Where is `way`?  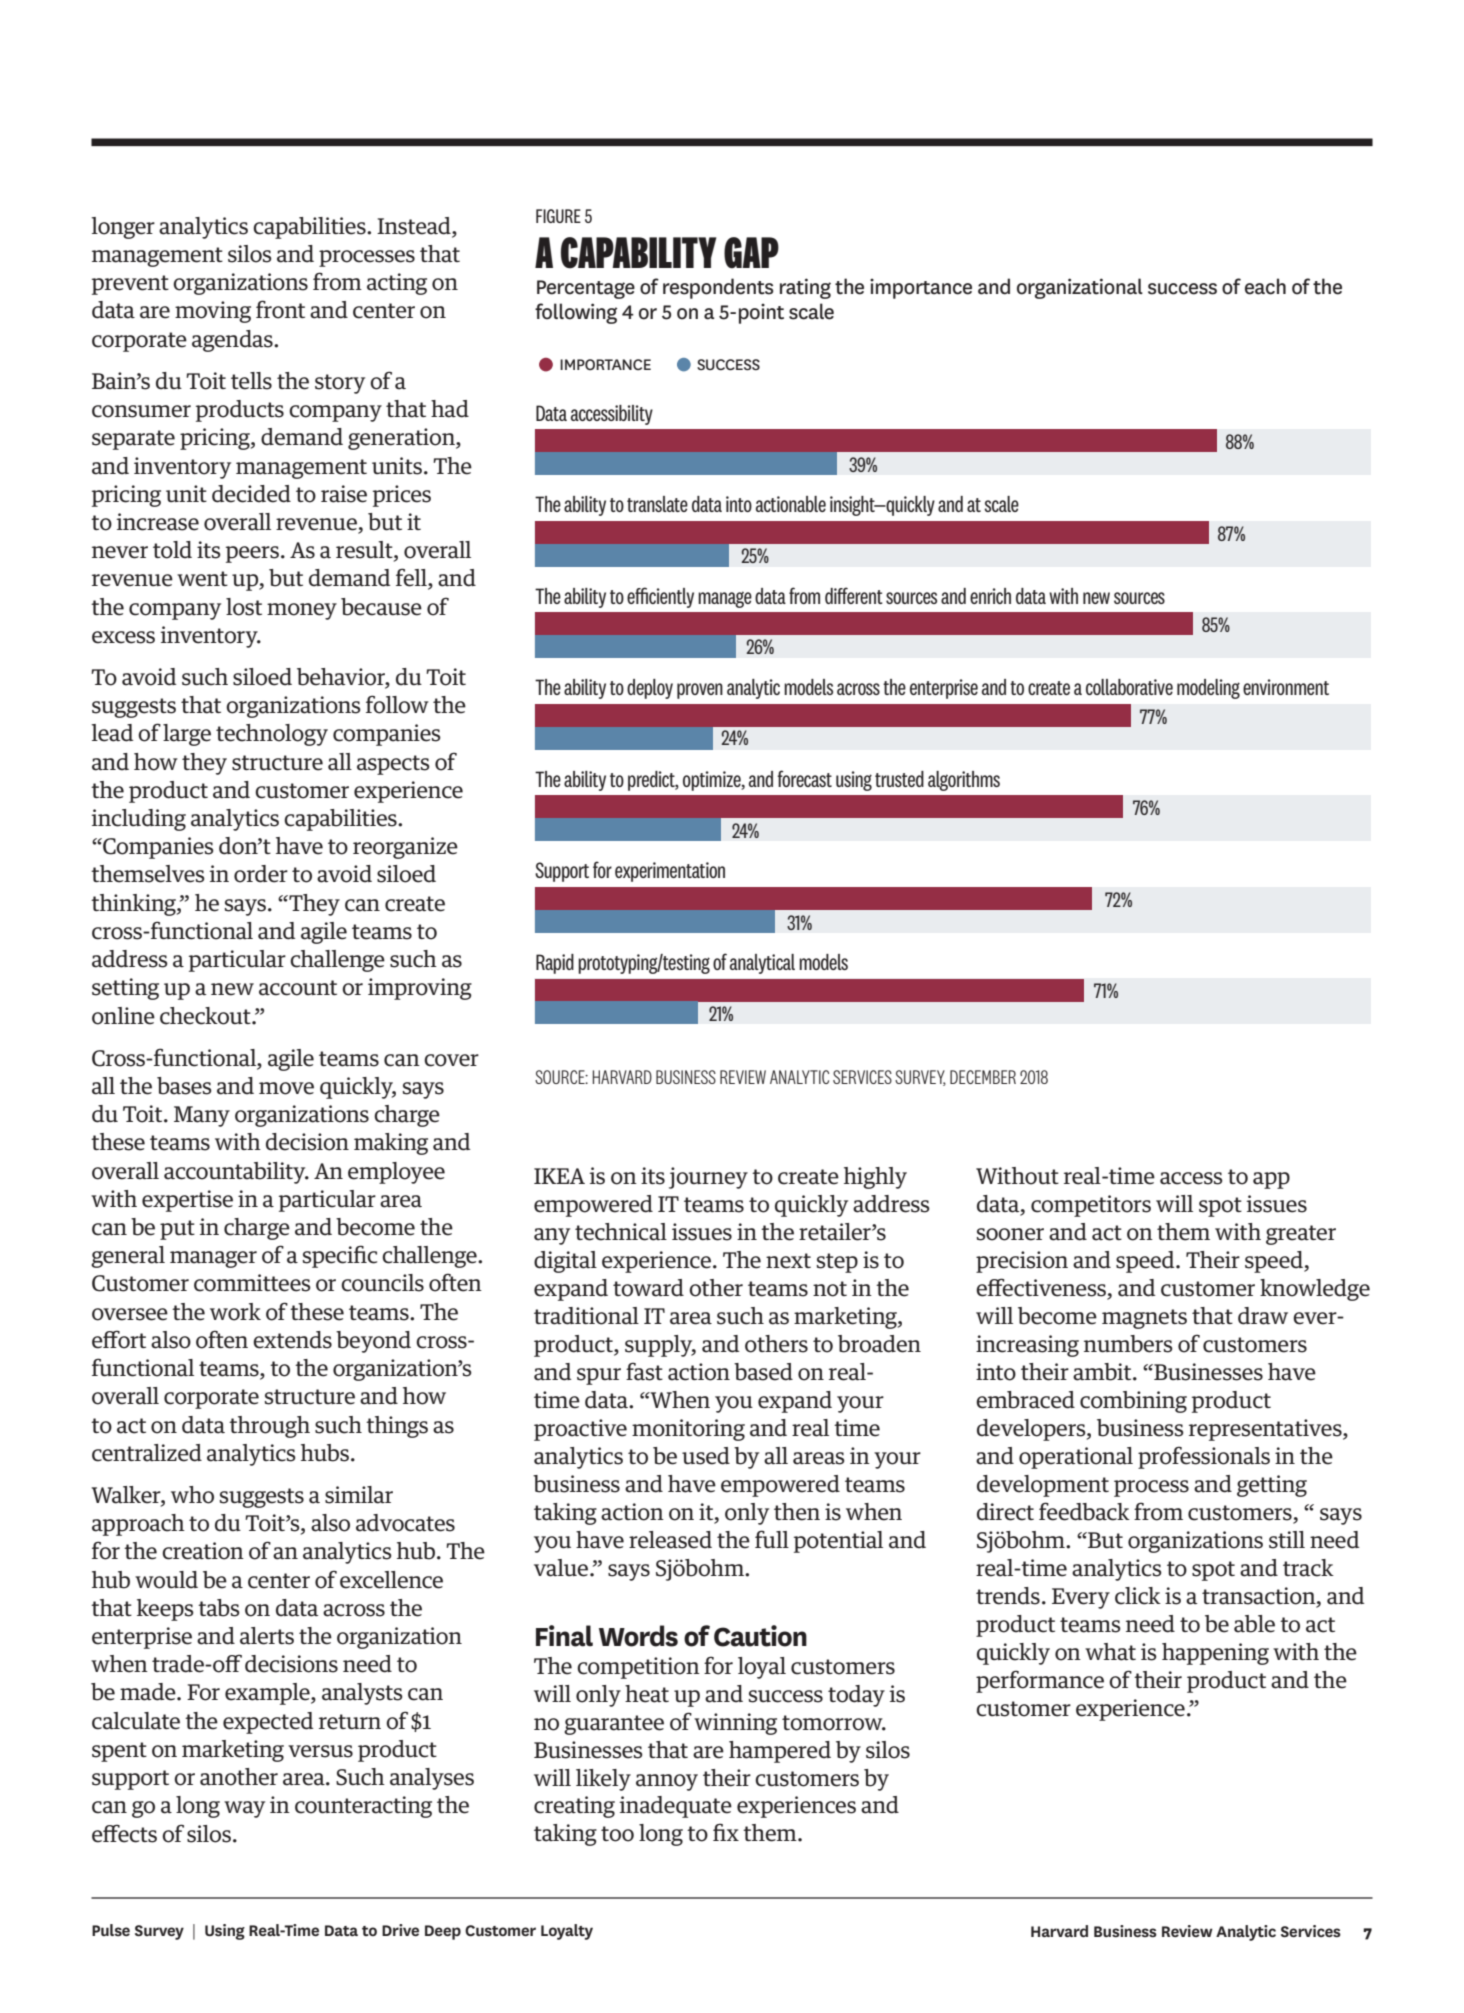 way is located at coordinates (244, 1809).
